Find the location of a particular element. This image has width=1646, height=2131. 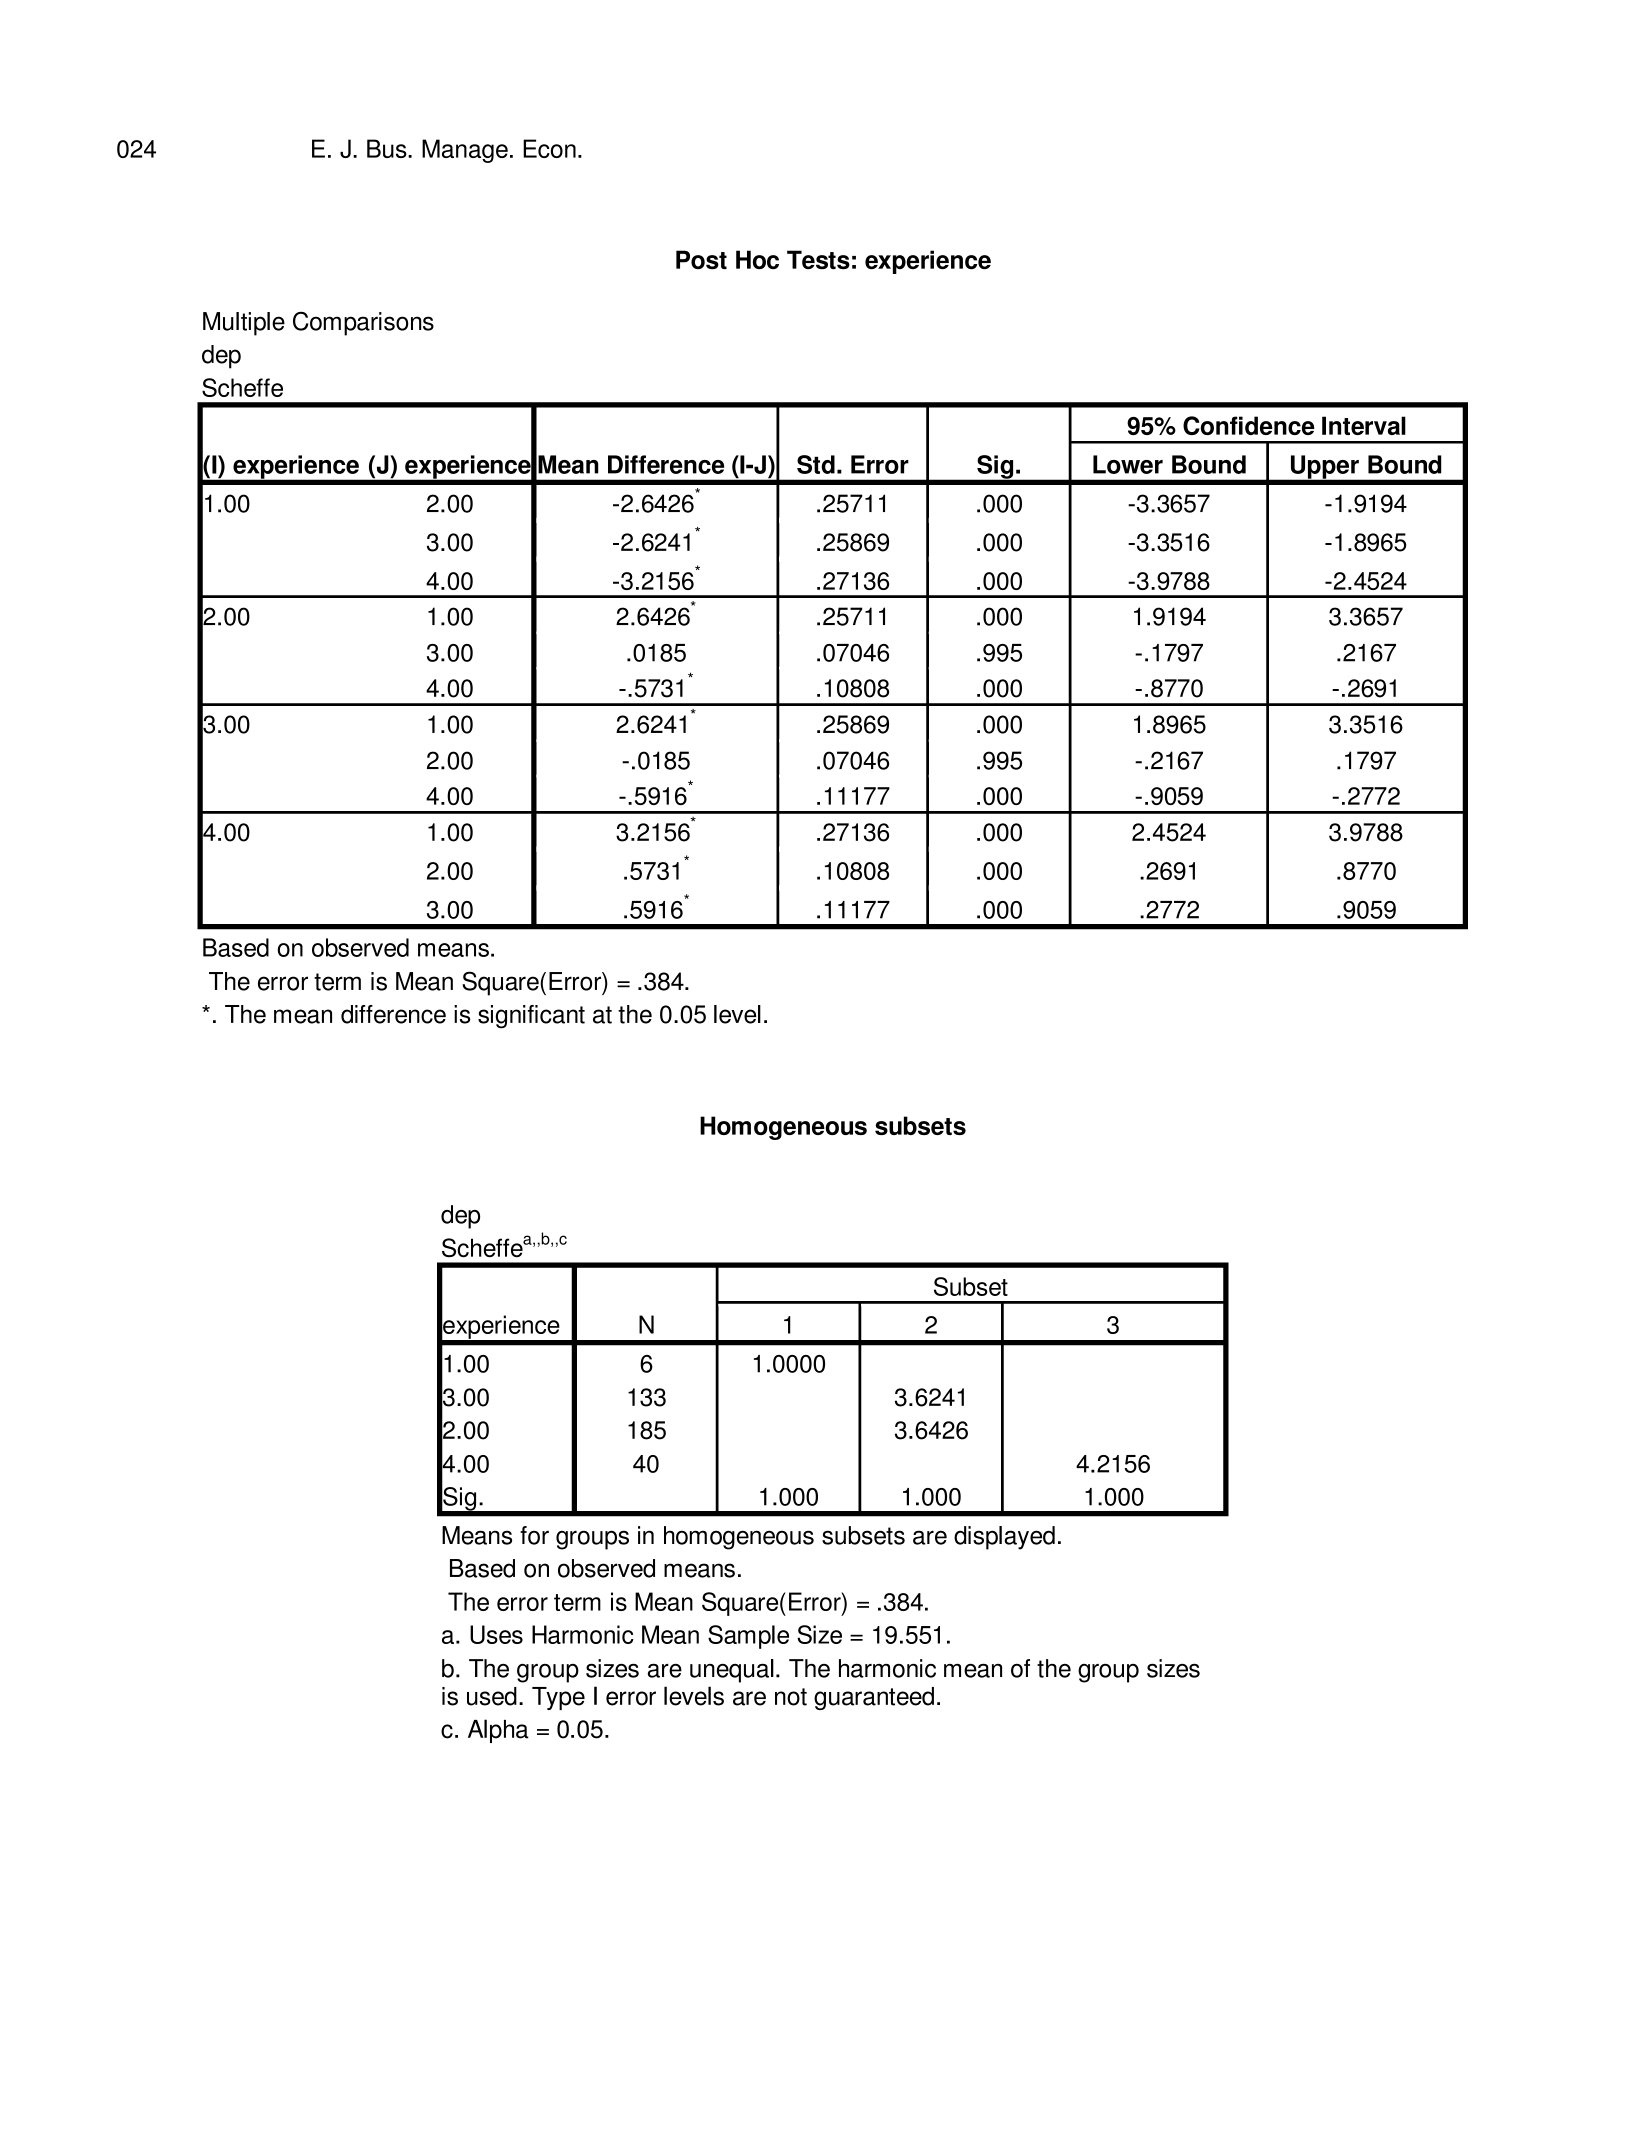

used is located at coordinates (492, 1696).
